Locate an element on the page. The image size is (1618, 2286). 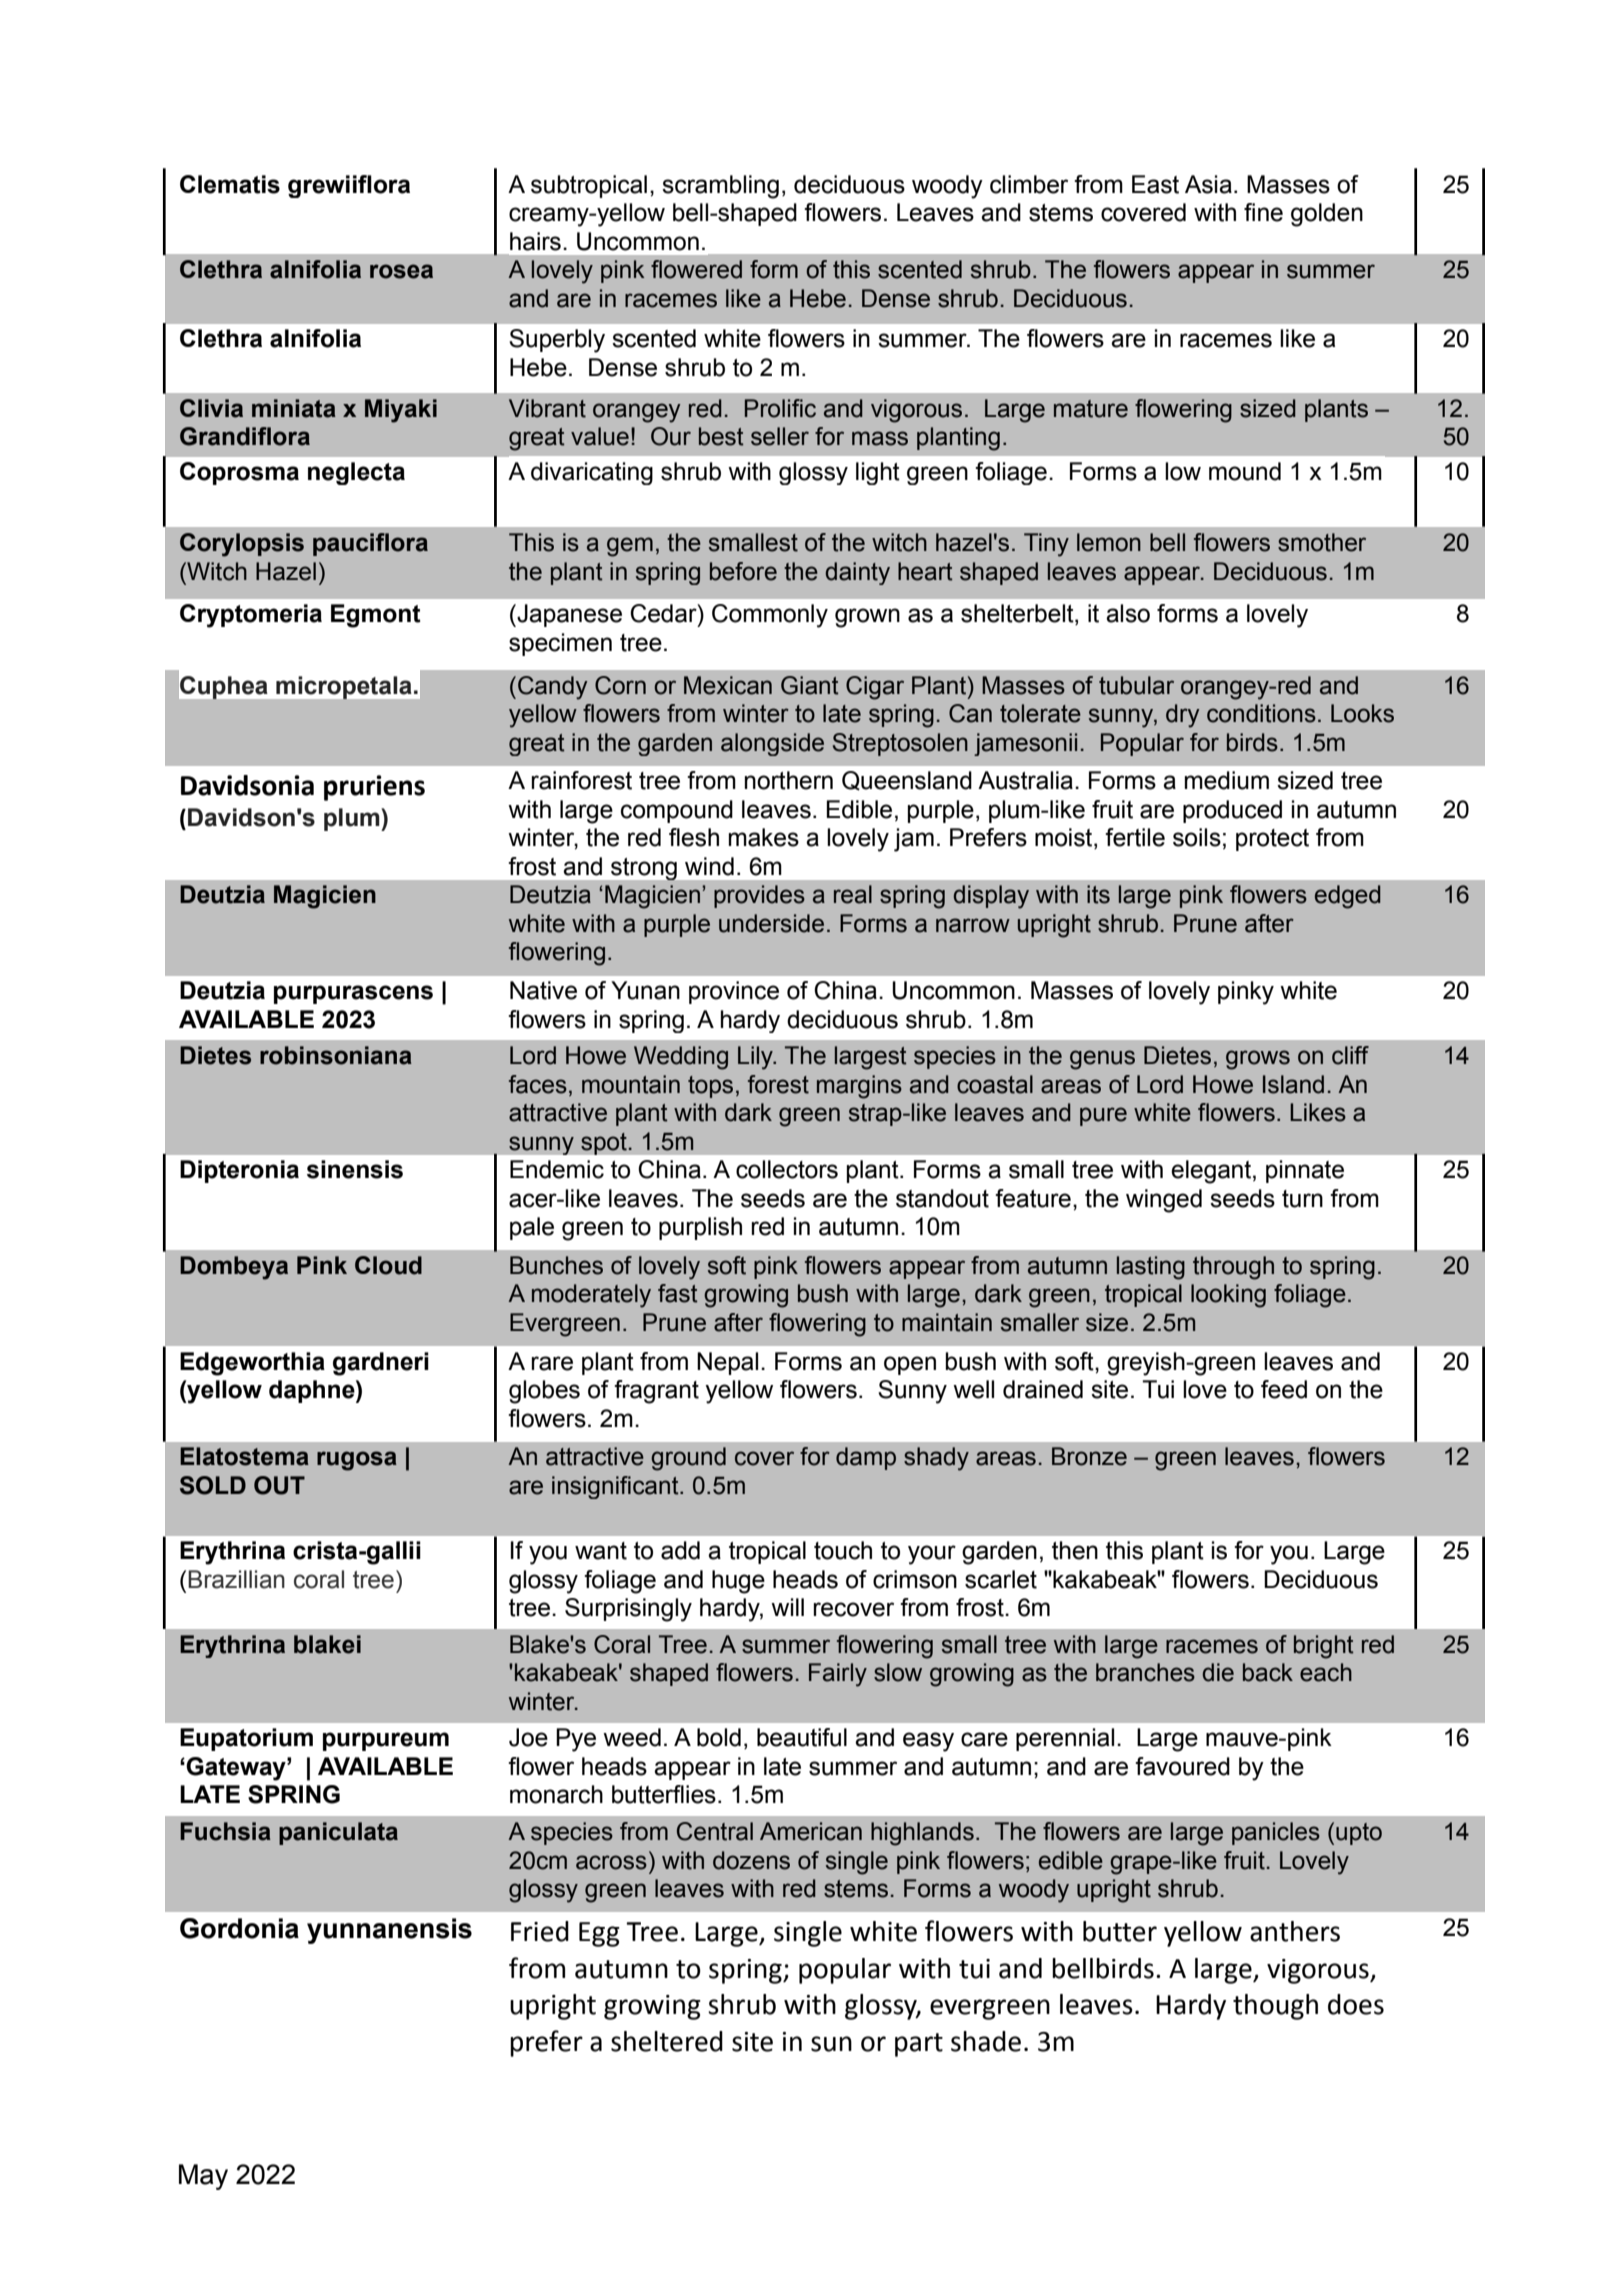
sinensis is located at coordinates (355, 1169).
